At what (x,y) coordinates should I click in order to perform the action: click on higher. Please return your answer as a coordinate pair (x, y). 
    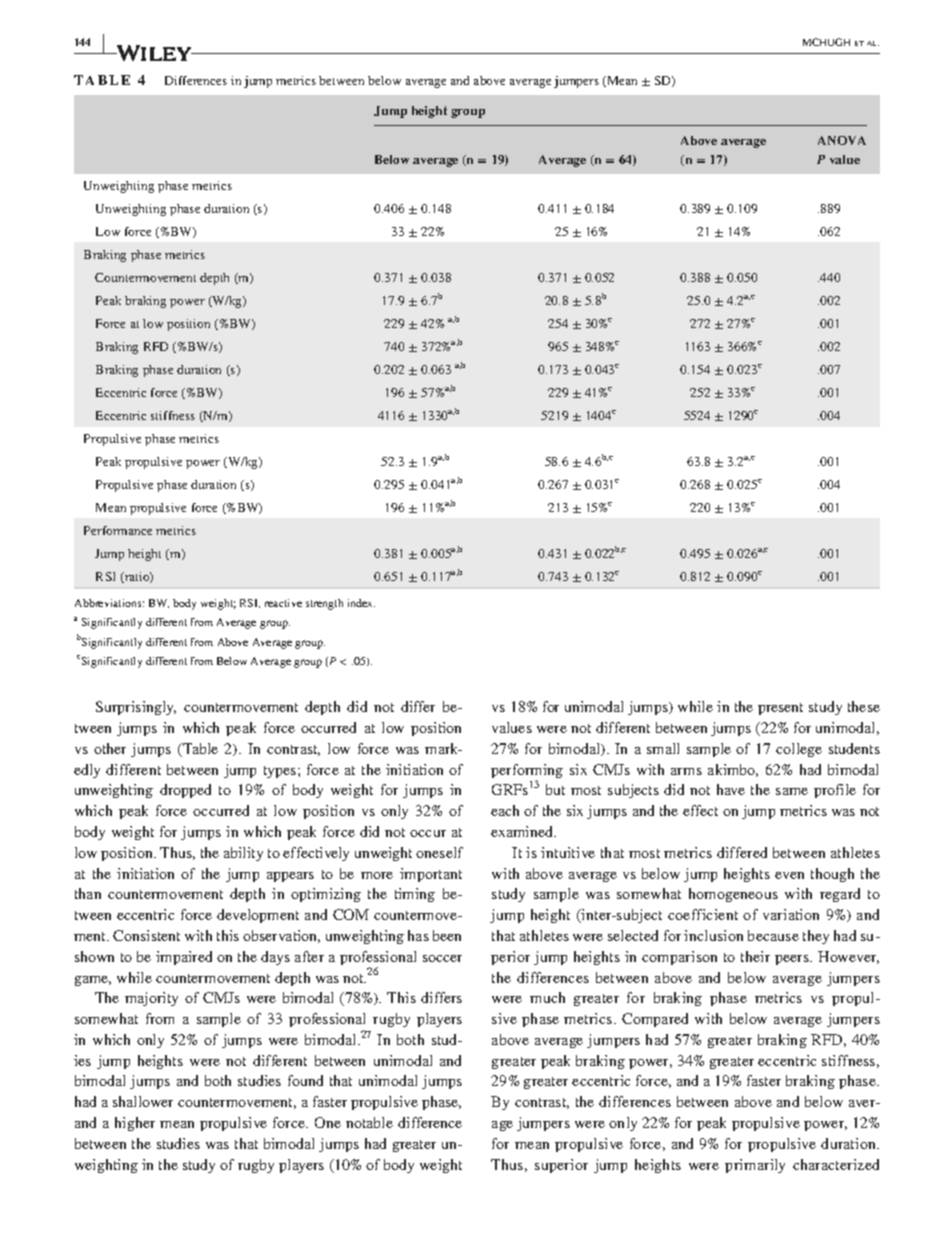
    Looking at the image, I should click on (135, 1124).
